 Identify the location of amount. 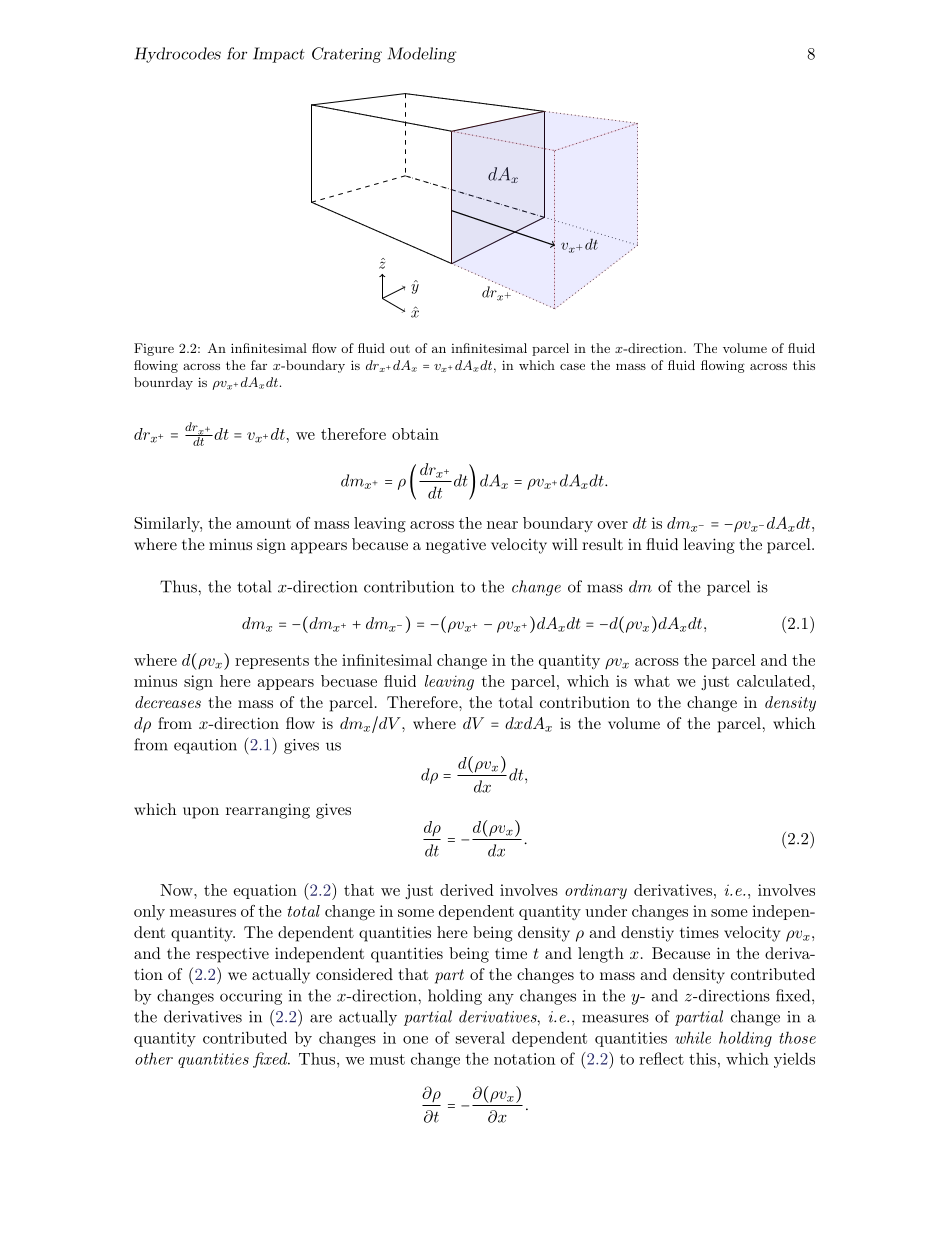
(263, 523).
